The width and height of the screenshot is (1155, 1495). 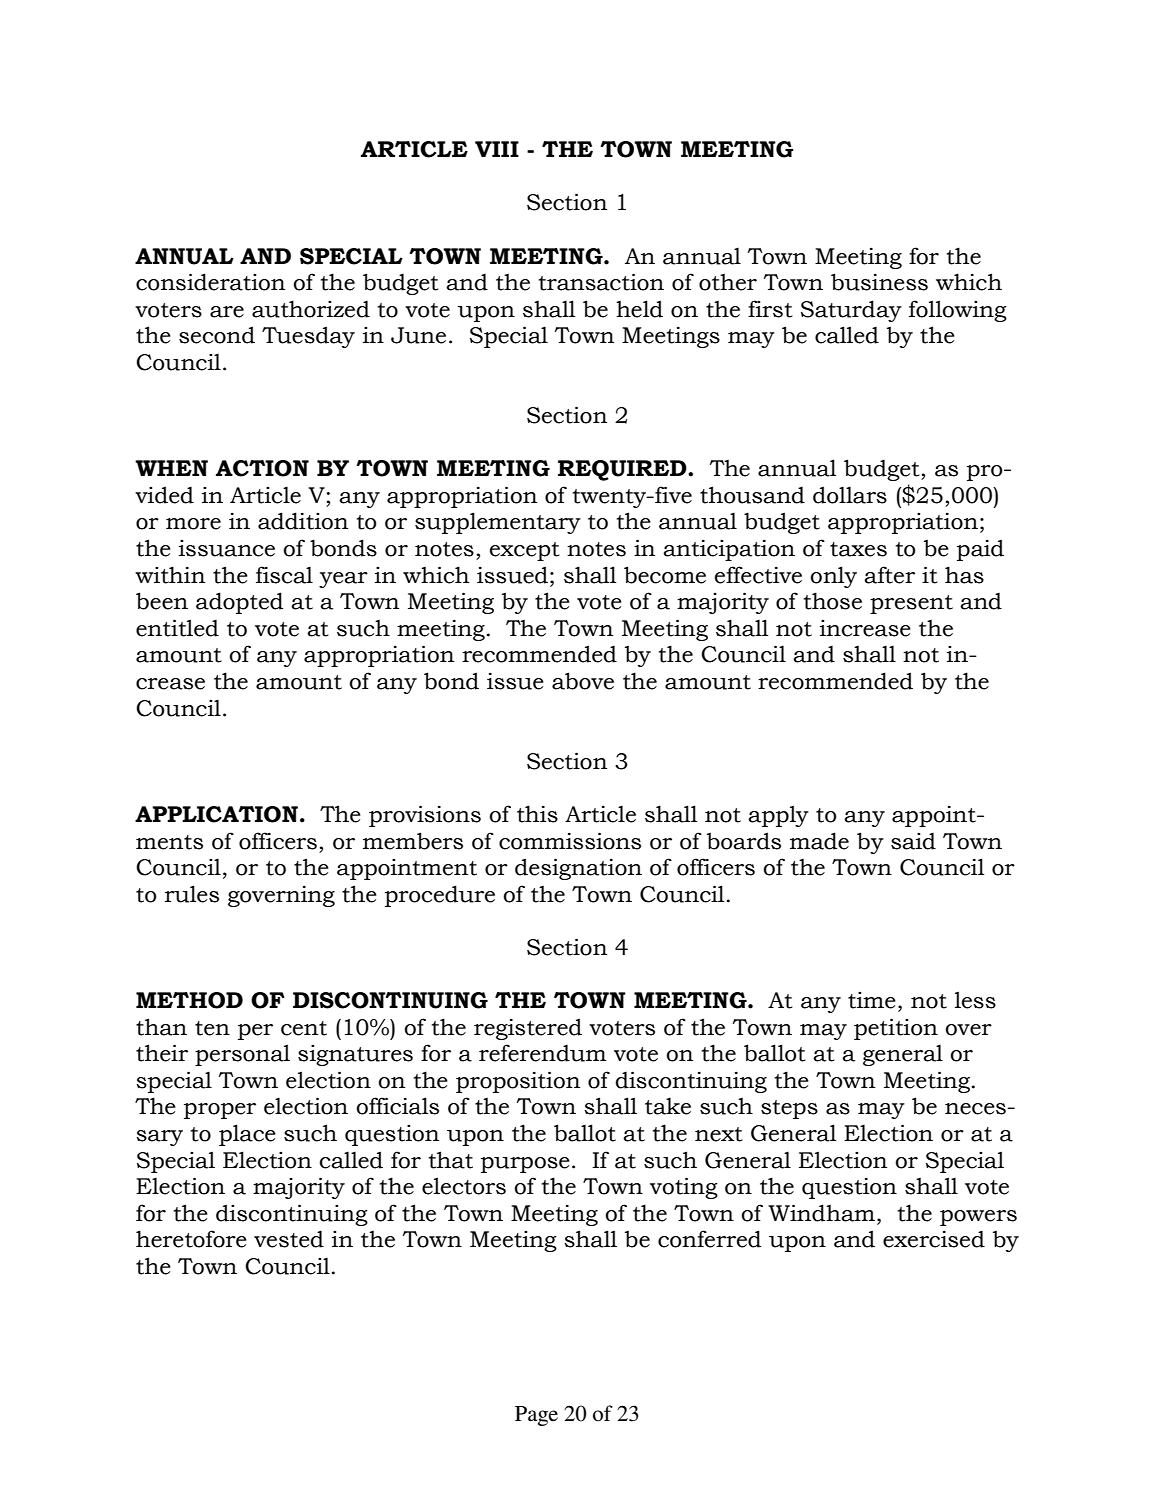 What do you see at coordinates (497, 149) in the screenshot?
I see `VIII` at bounding box center [497, 149].
